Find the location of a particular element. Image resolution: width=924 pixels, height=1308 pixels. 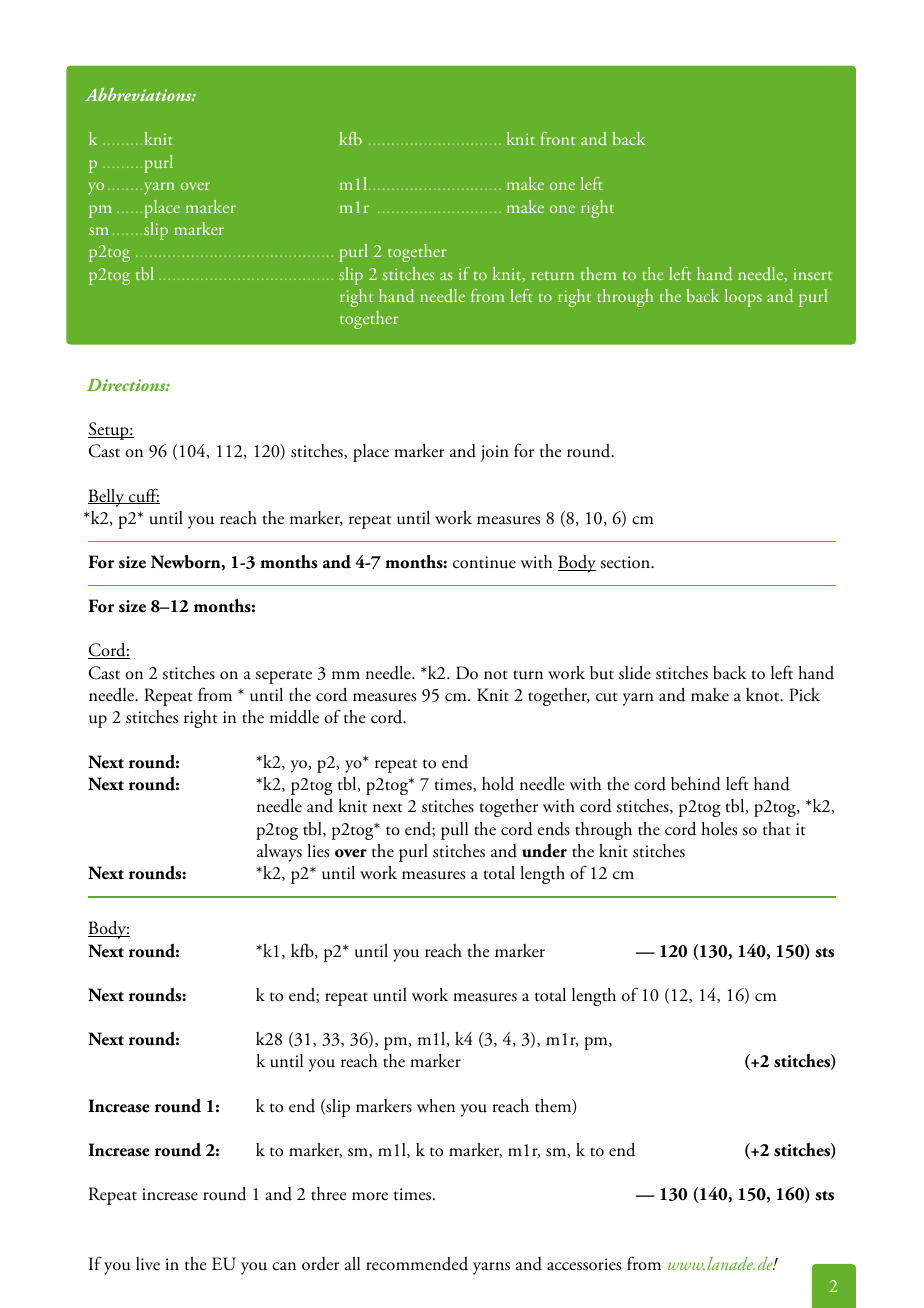

holes is located at coordinates (719, 829).
